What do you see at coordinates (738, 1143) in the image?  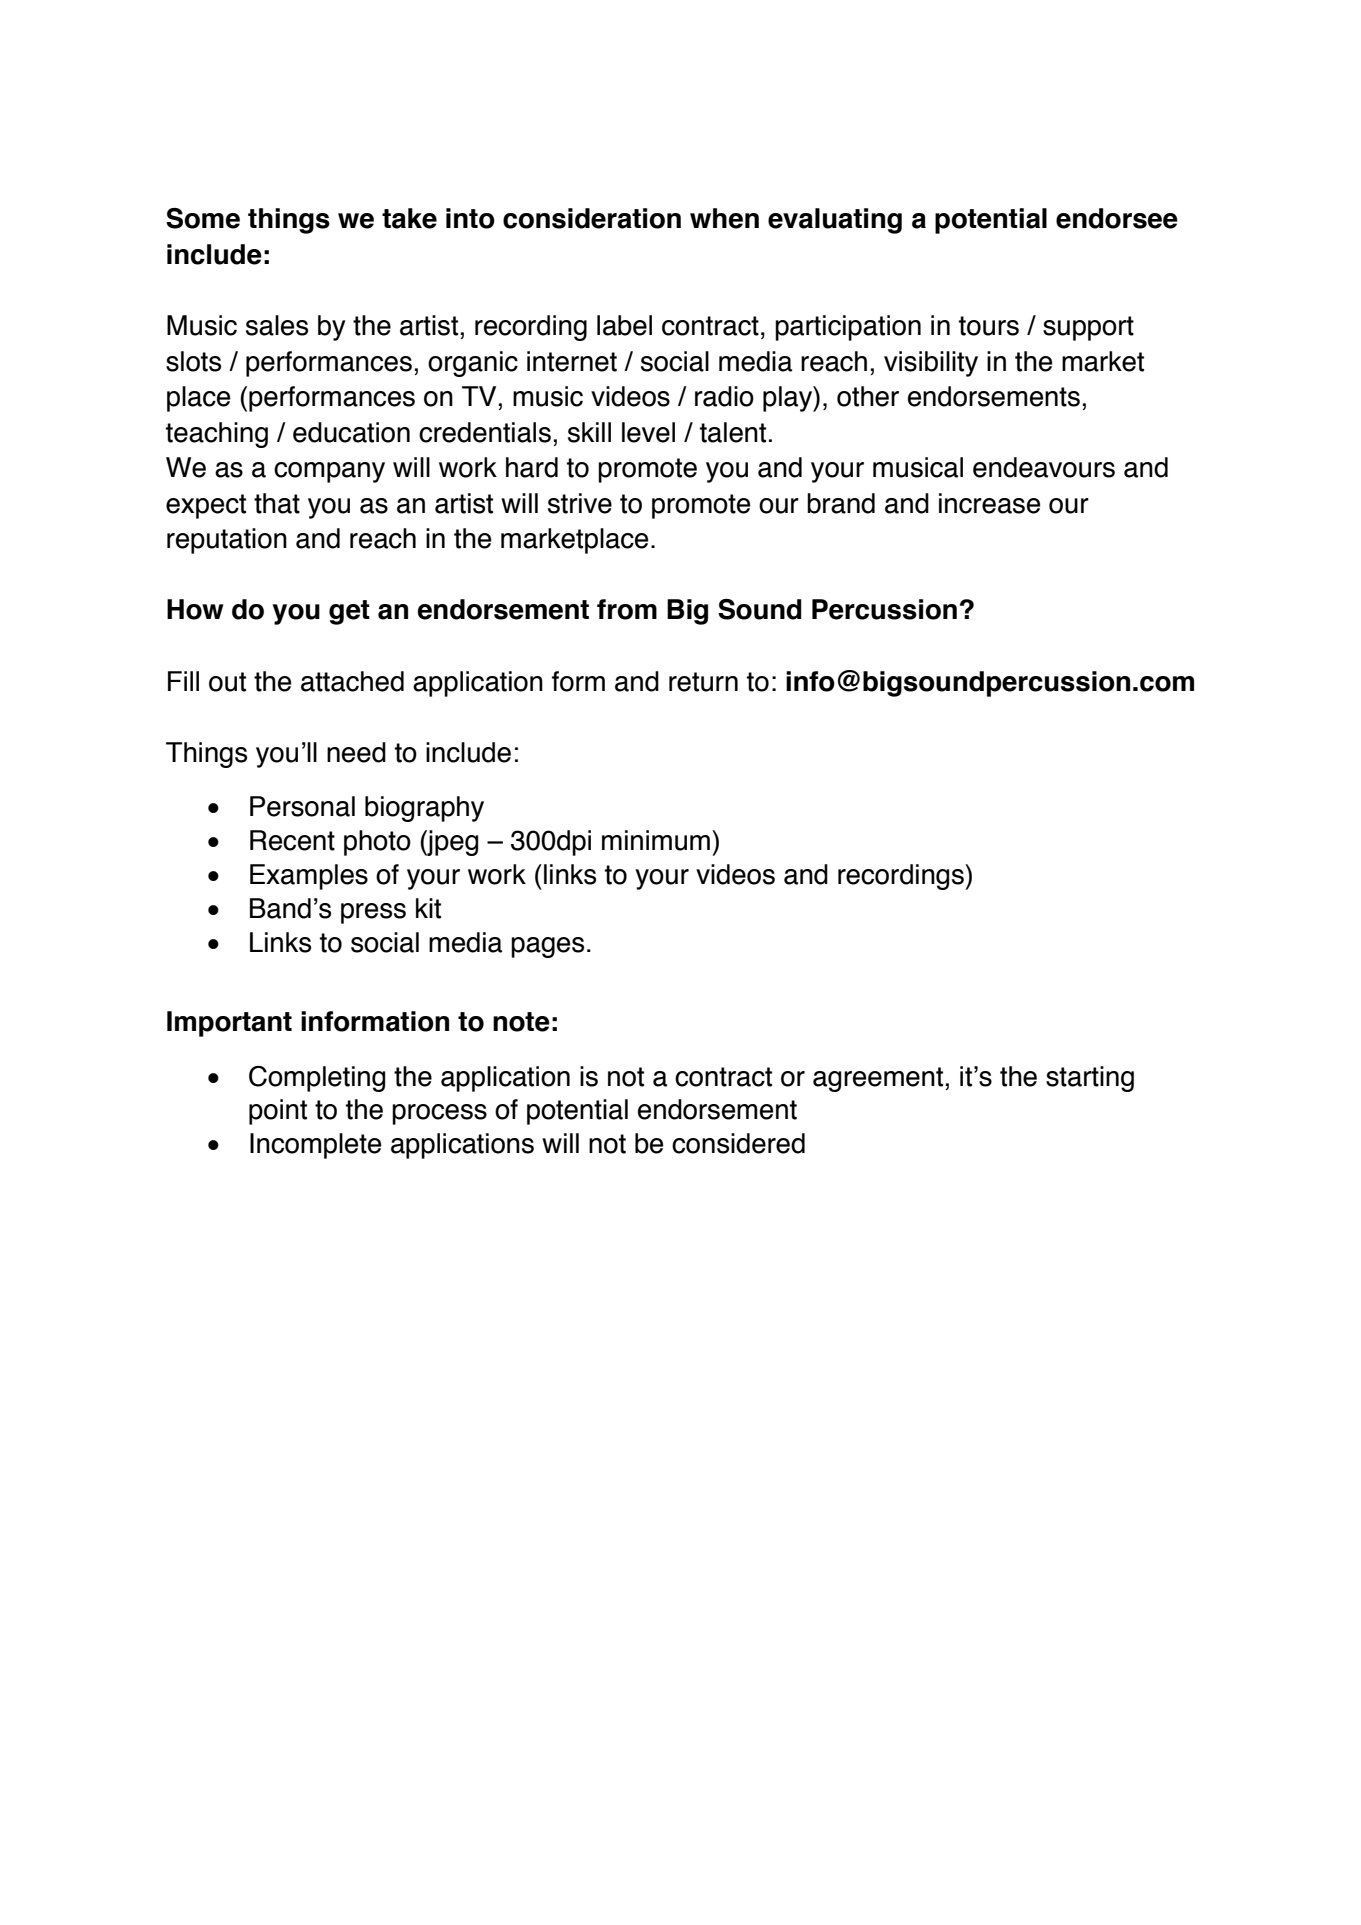 I see `considered` at bounding box center [738, 1143].
